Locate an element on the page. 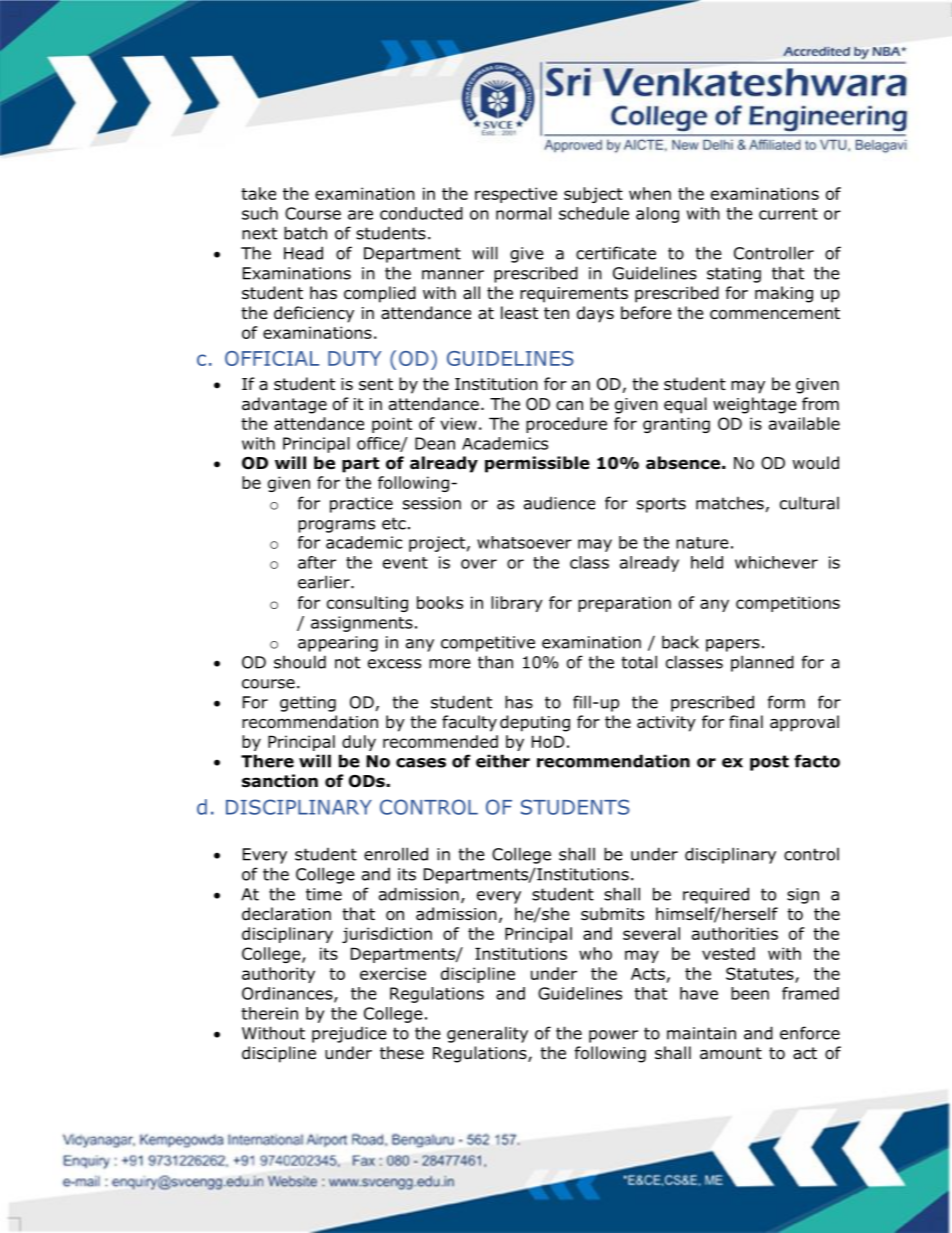 Image resolution: width=952 pixels, height=1233 pixels. normal is located at coordinates (523, 213).
